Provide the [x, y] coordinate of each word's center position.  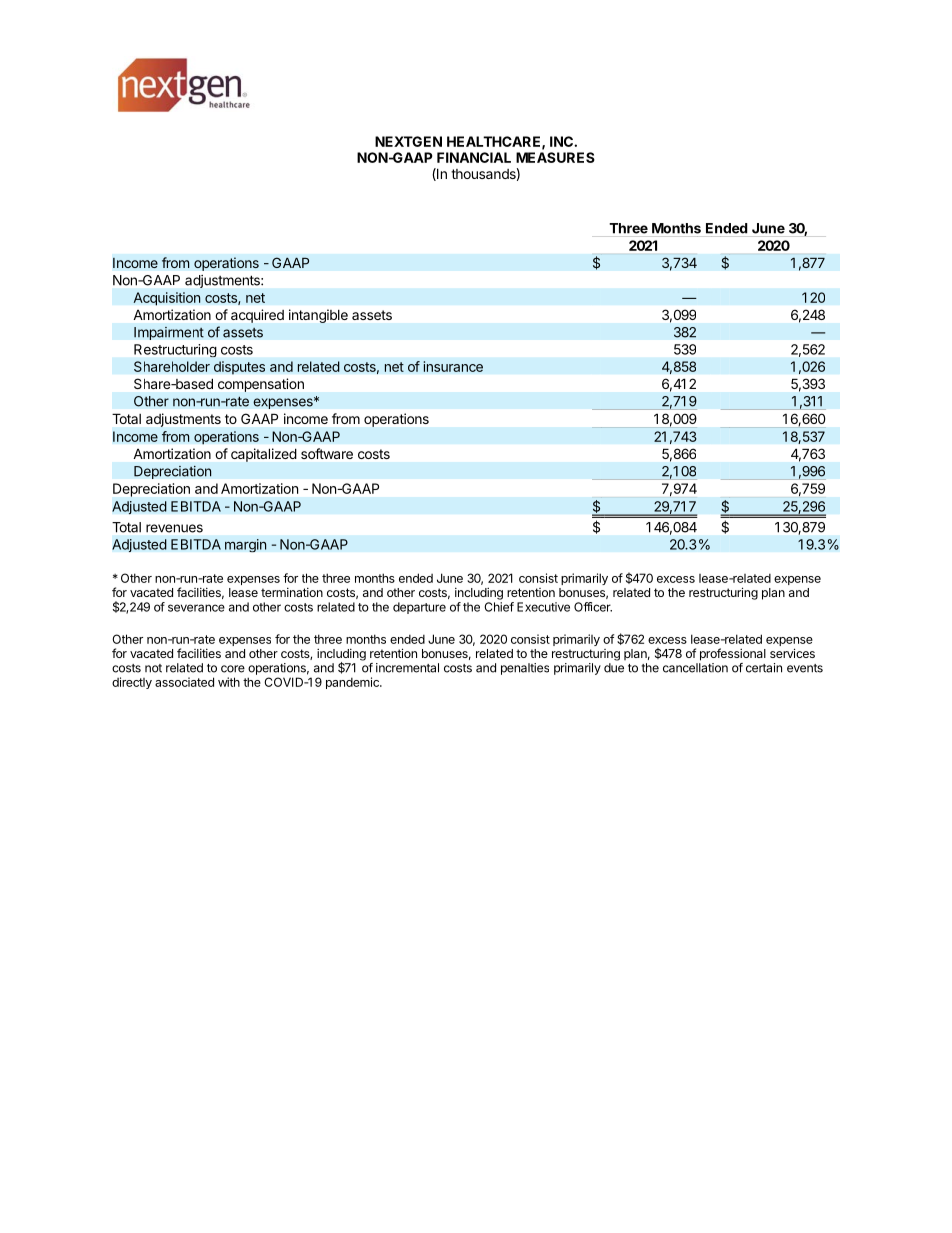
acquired [257, 316]
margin [246, 545]
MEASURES [555, 157]
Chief [499, 607]
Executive [543, 607]
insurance [453, 366]
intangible [318, 316]
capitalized [263, 455]
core [233, 669]
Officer [593, 607]
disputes [239, 368]
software [327, 453]
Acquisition [167, 299]
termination [292, 592]
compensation [261, 385]
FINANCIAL [474, 157]
